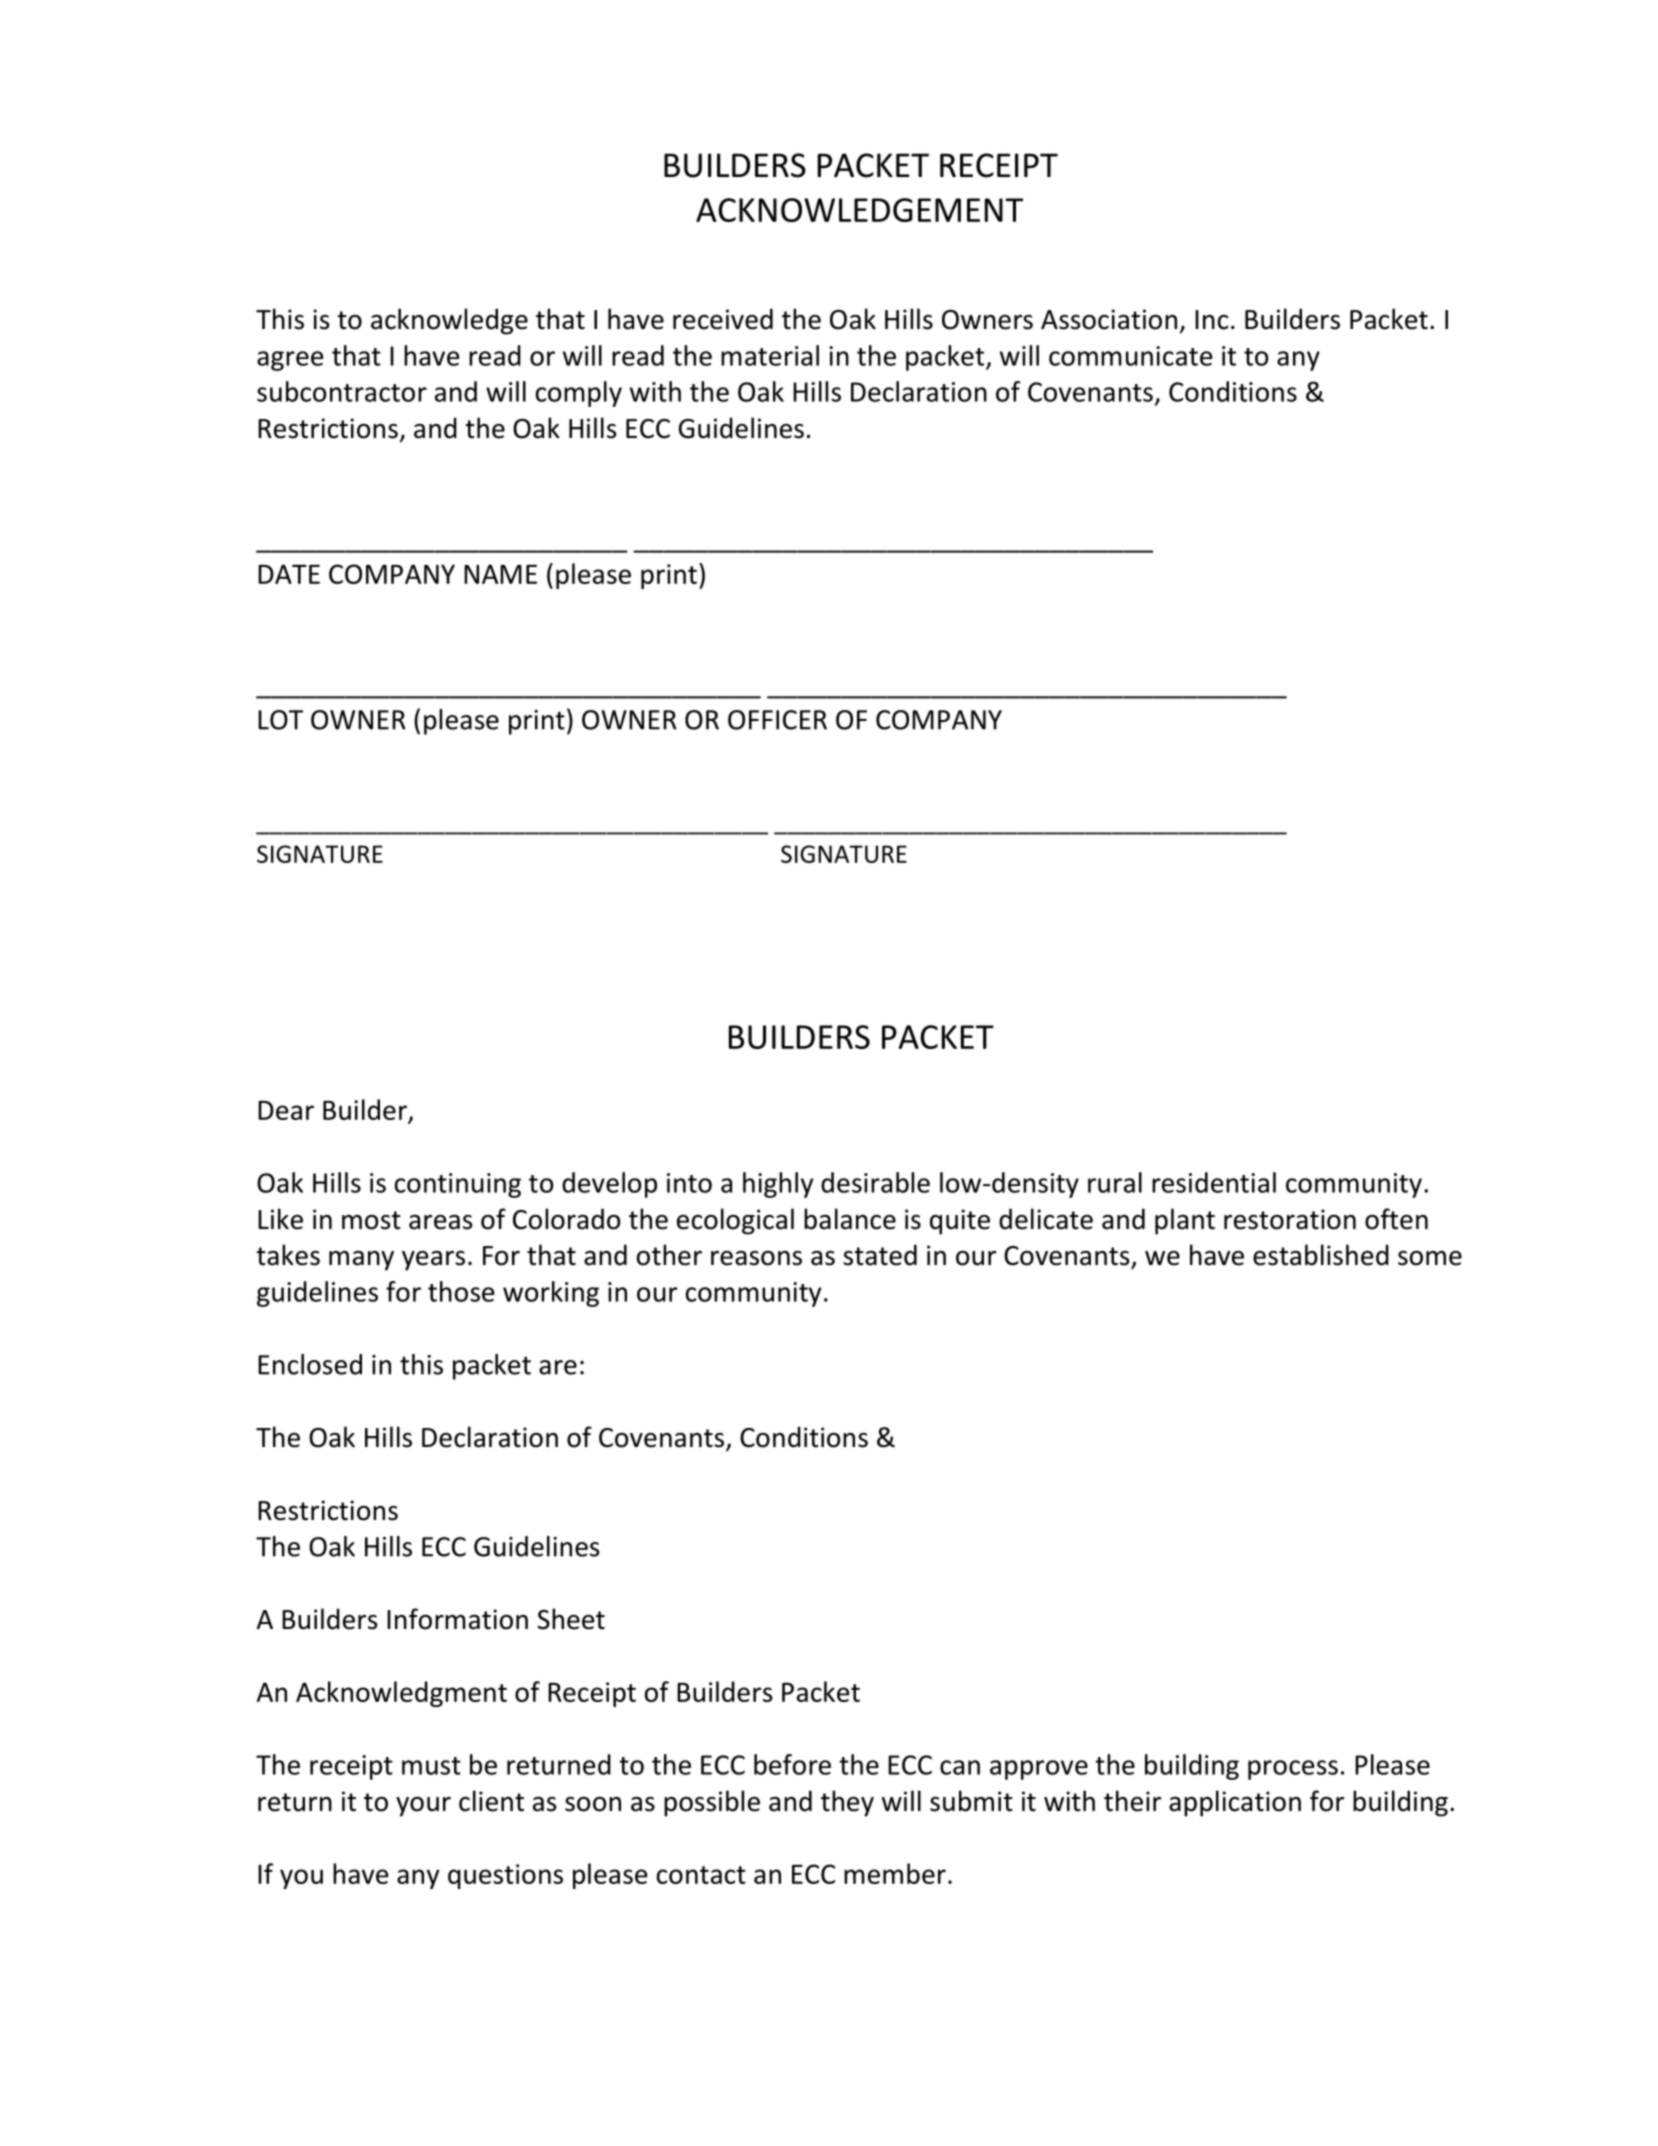 Image resolution: width=1658 pixels, height=2146 pixels. What do you see at coordinates (777, 720) in the screenshot?
I see `OFFICER` at bounding box center [777, 720].
